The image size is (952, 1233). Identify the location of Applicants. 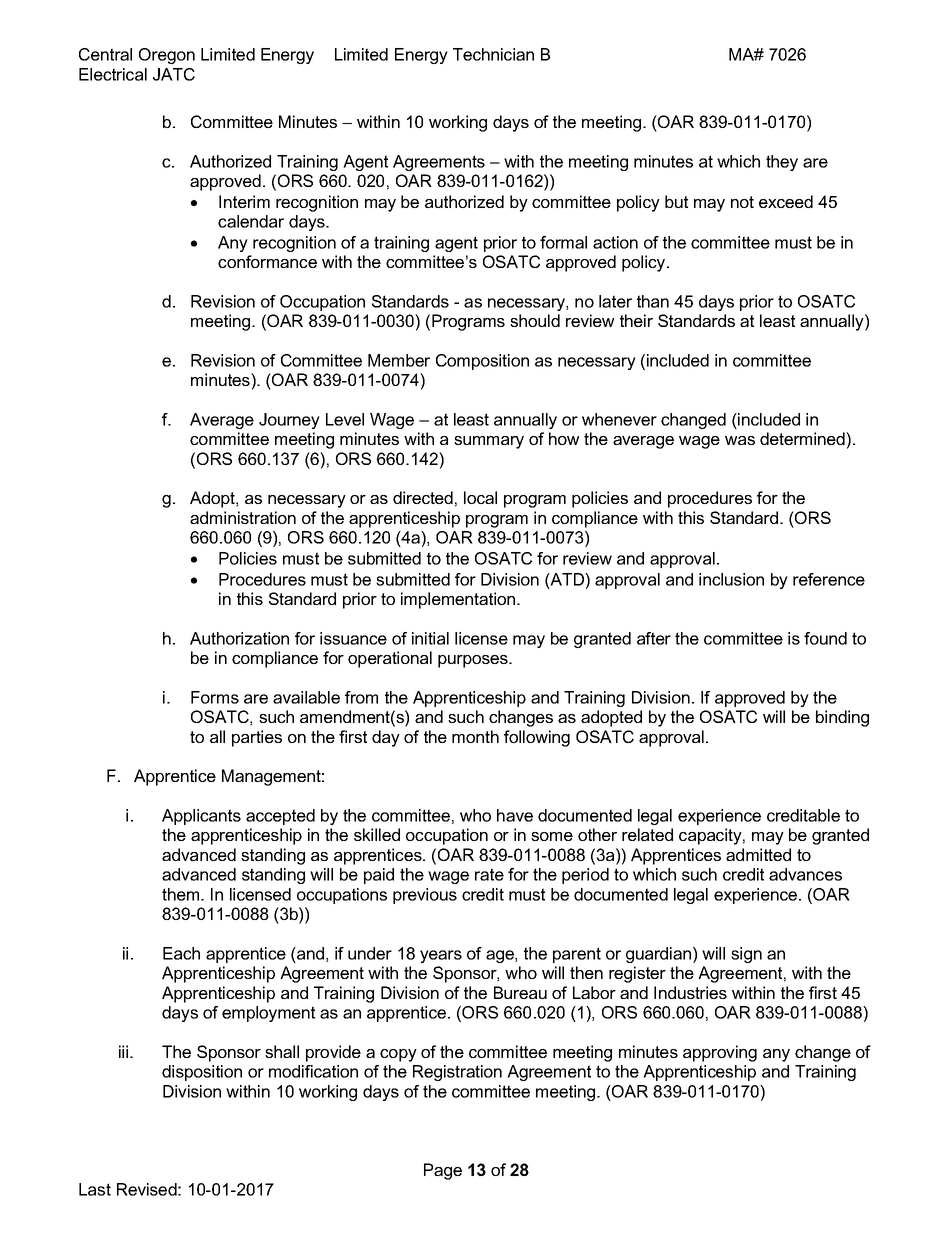
(201, 817).
